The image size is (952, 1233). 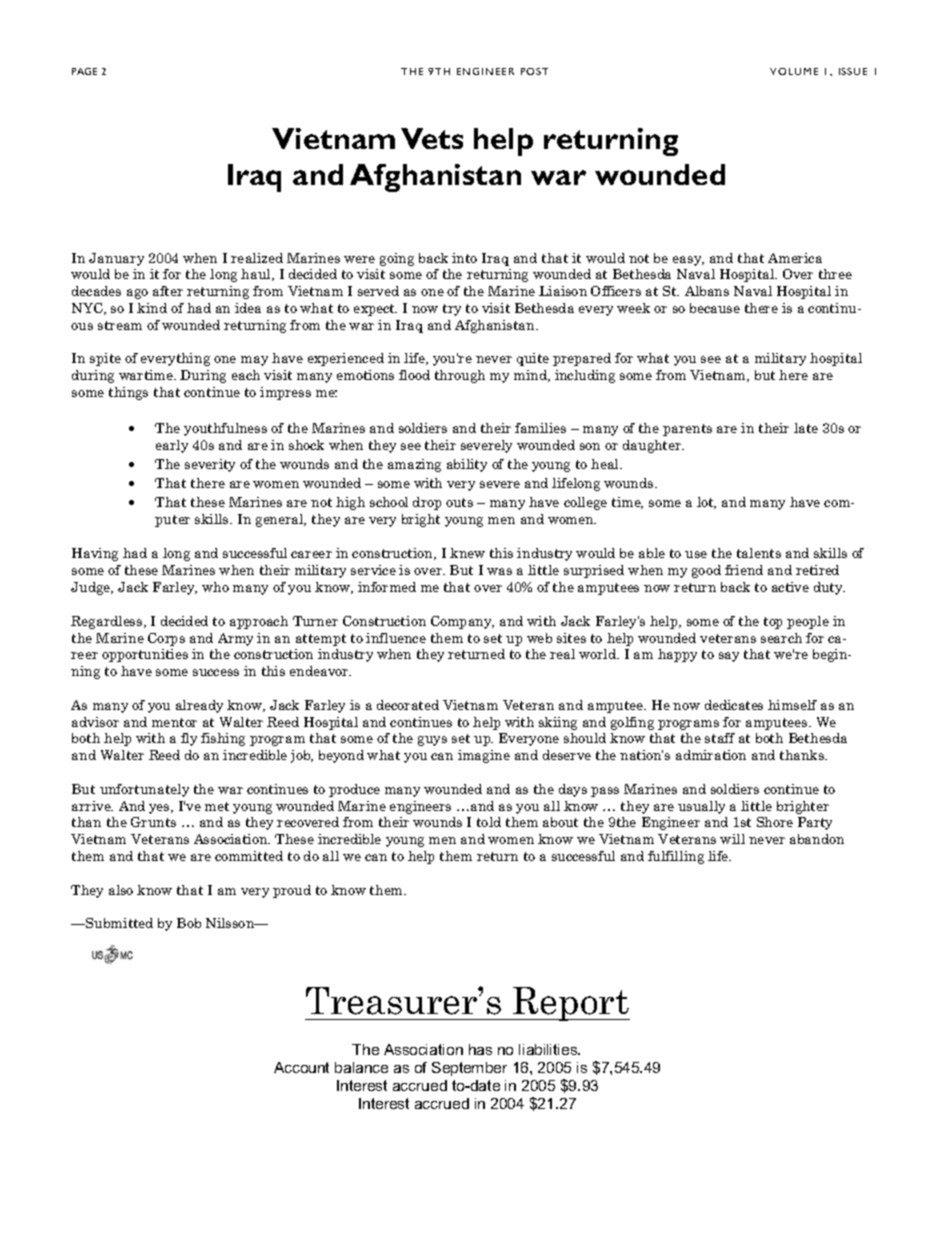 I want to click on Shore, so click(x=775, y=822).
